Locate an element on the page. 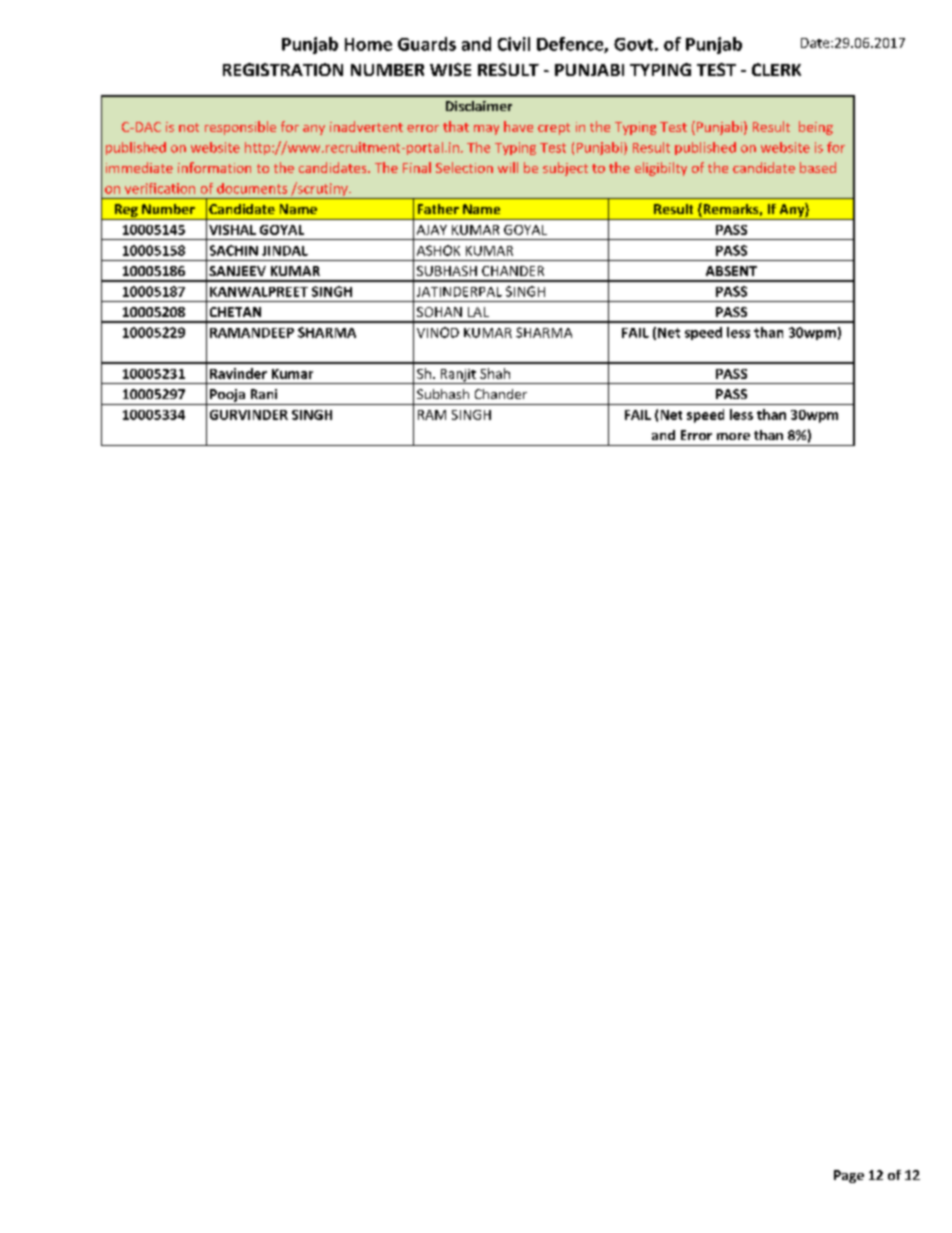 The height and width of the page is (1233, 952). Disclaimer is located at coordinates (479, 106).
